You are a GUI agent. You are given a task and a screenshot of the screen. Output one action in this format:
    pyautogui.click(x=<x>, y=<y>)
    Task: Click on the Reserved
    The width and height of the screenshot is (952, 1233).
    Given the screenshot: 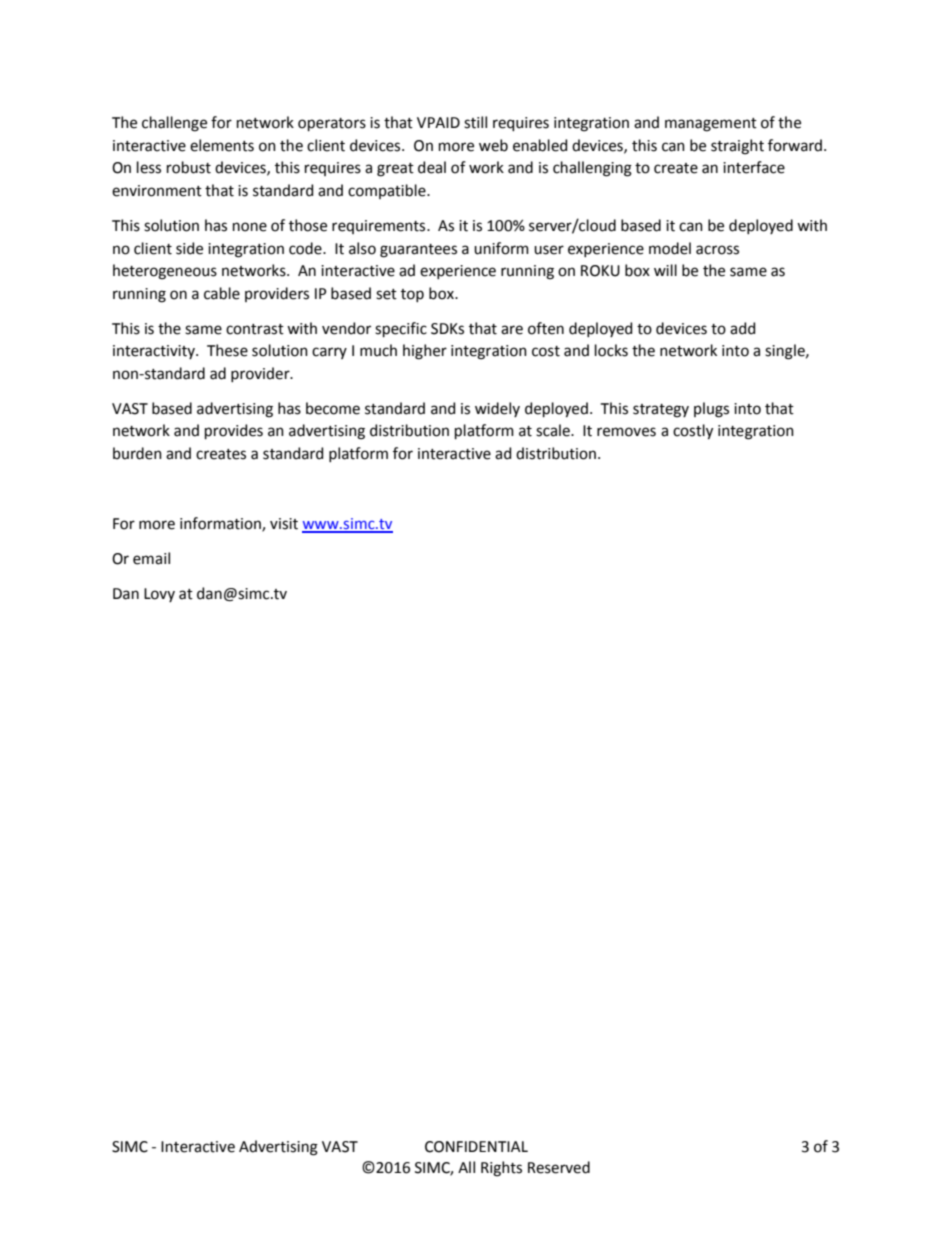 What is the action you would take?
    pyautogui.click(x=559, y=1167)
